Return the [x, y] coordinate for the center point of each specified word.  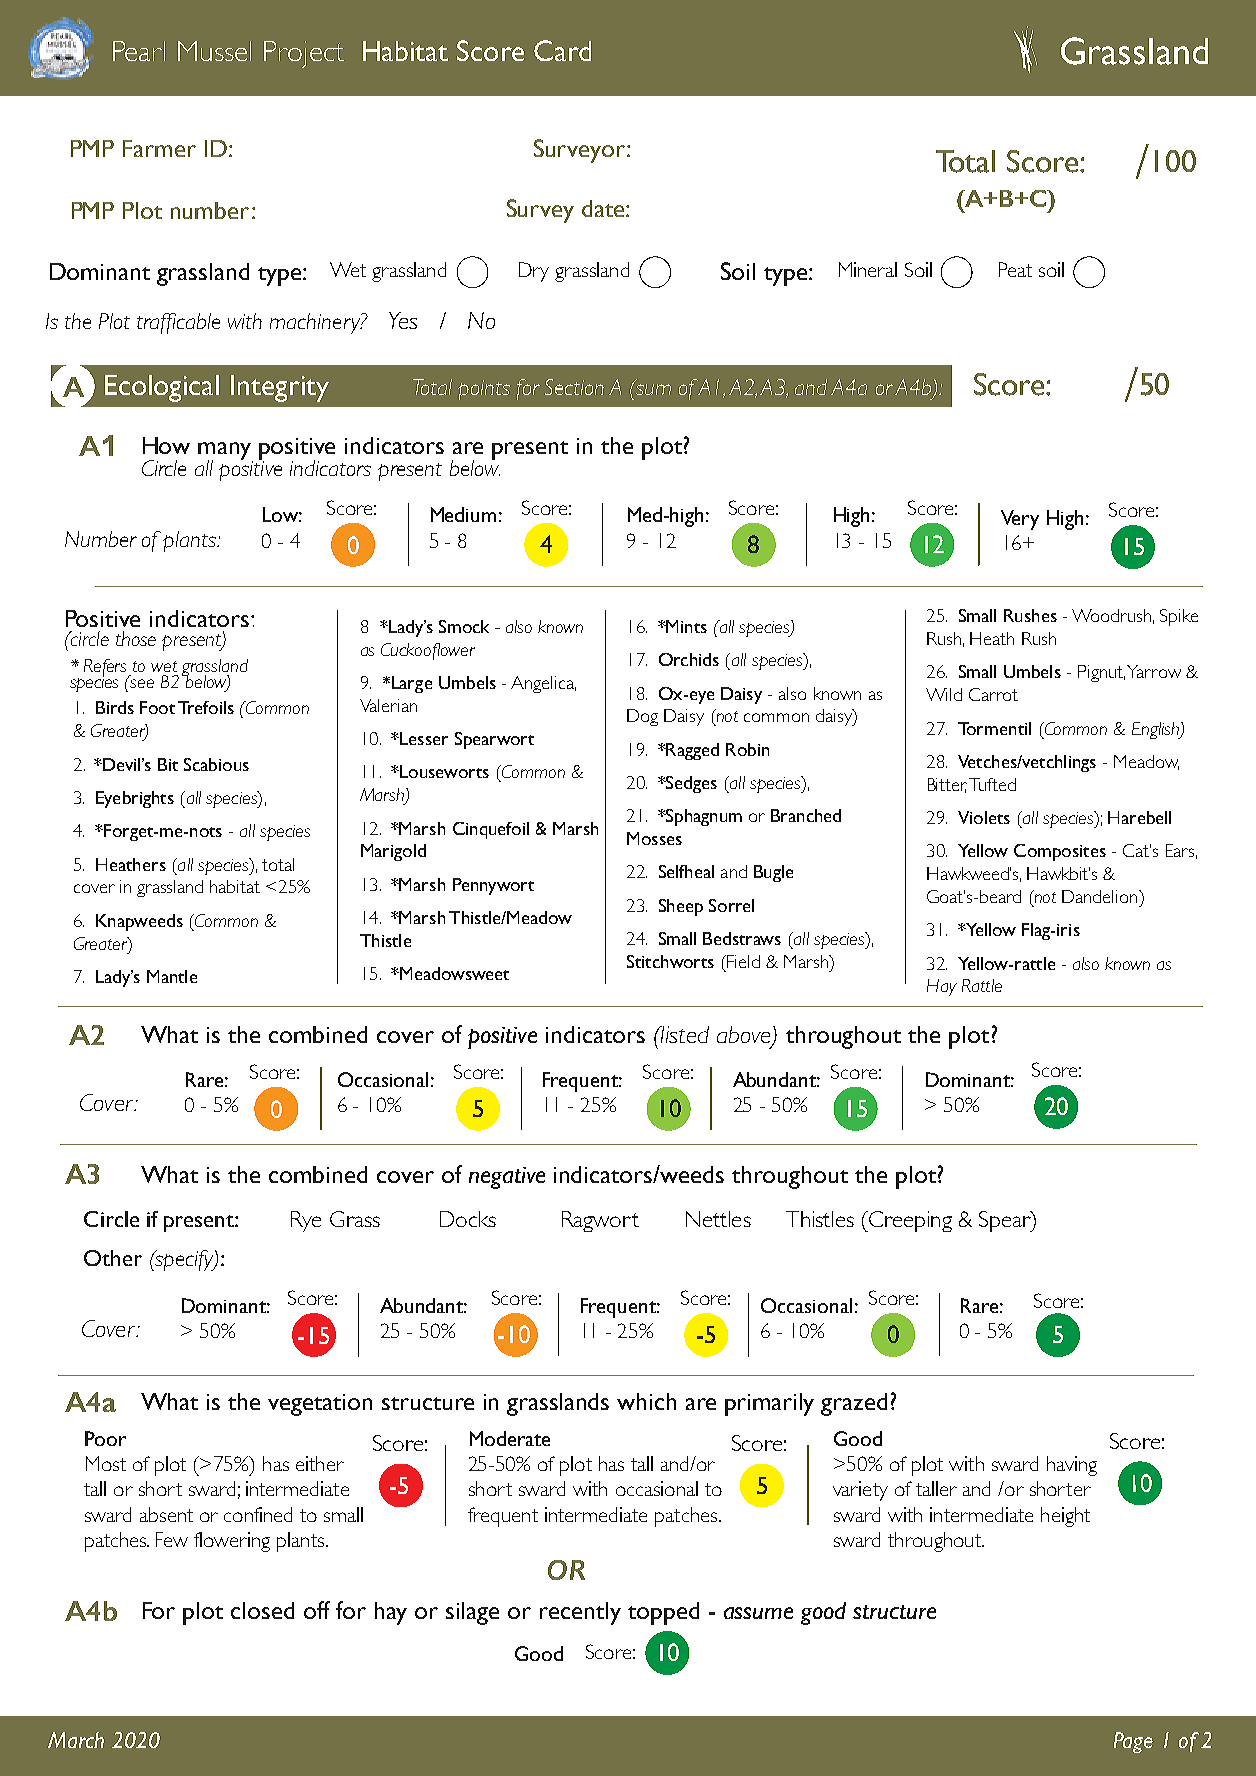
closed [262, 1610]
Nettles [718, 1219]
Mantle [172, 976]
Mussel [214, 51]
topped [663, 1613]
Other [113, 1258]
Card [562, 50]
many [225, 452]
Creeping [909, 1221]
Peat [1015, 269]
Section [574, 387]
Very [1020, 520]
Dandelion [1101, 896]
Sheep [681, 907]
